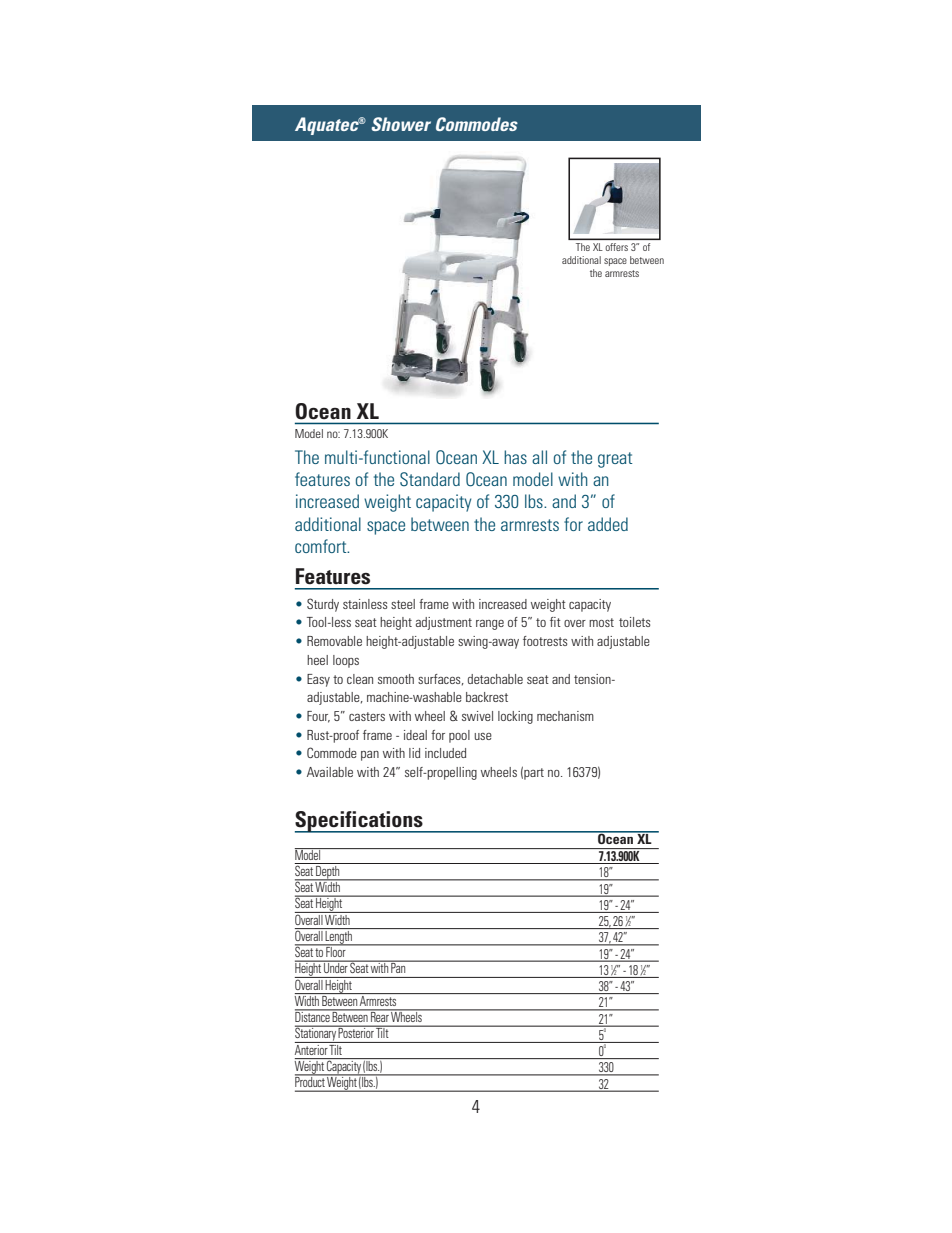 Image resolution: width=952 pixels, height=1233 pixels. What do you see at coordinates (515, 457) in the image?
I see `has` at bounding box center [515, 457].
